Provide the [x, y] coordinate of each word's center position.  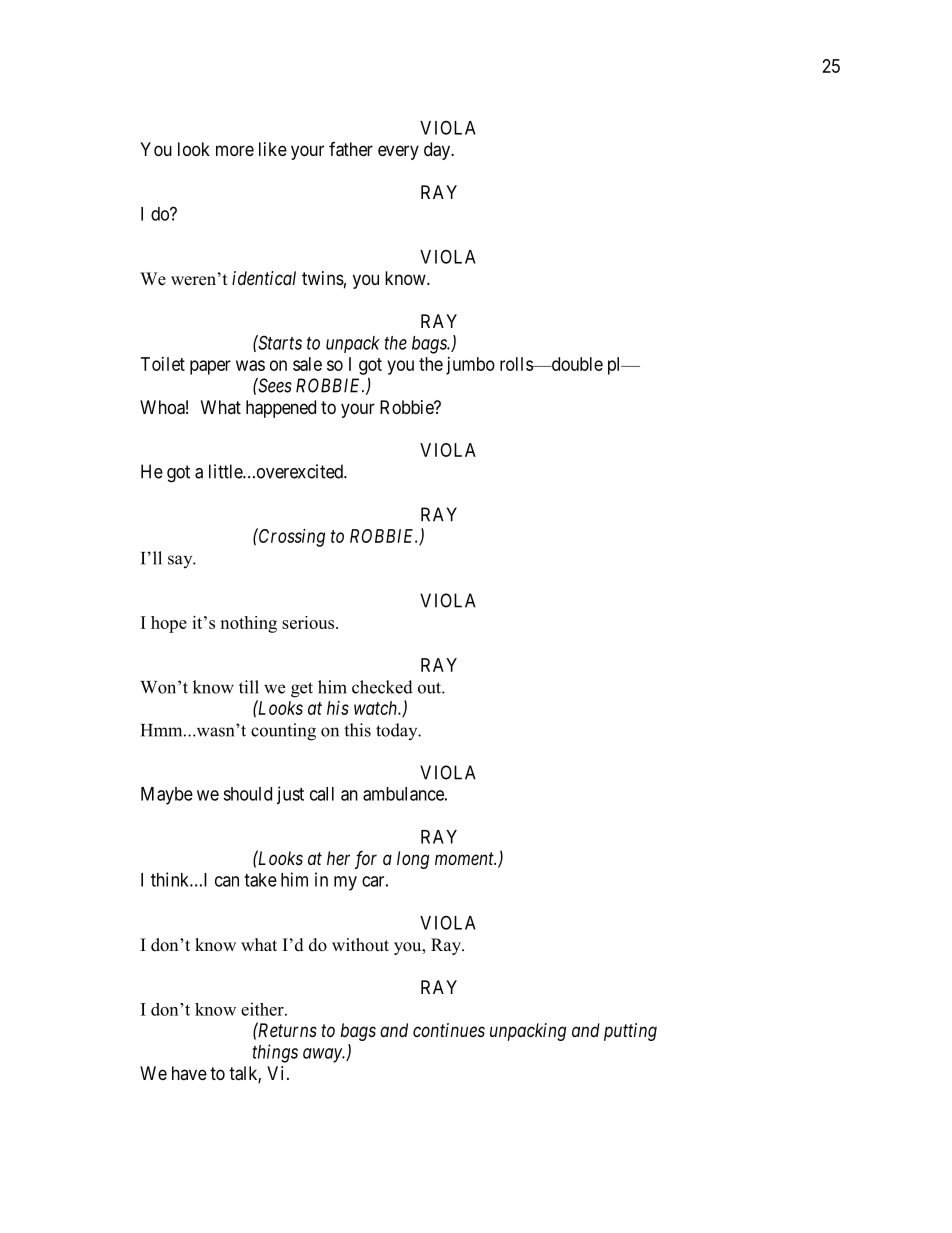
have [189, 1073]
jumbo [470, 366]
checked [382, 687]
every [398, 152]
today [398, 731]
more [235, 150]
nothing [248, 624]
